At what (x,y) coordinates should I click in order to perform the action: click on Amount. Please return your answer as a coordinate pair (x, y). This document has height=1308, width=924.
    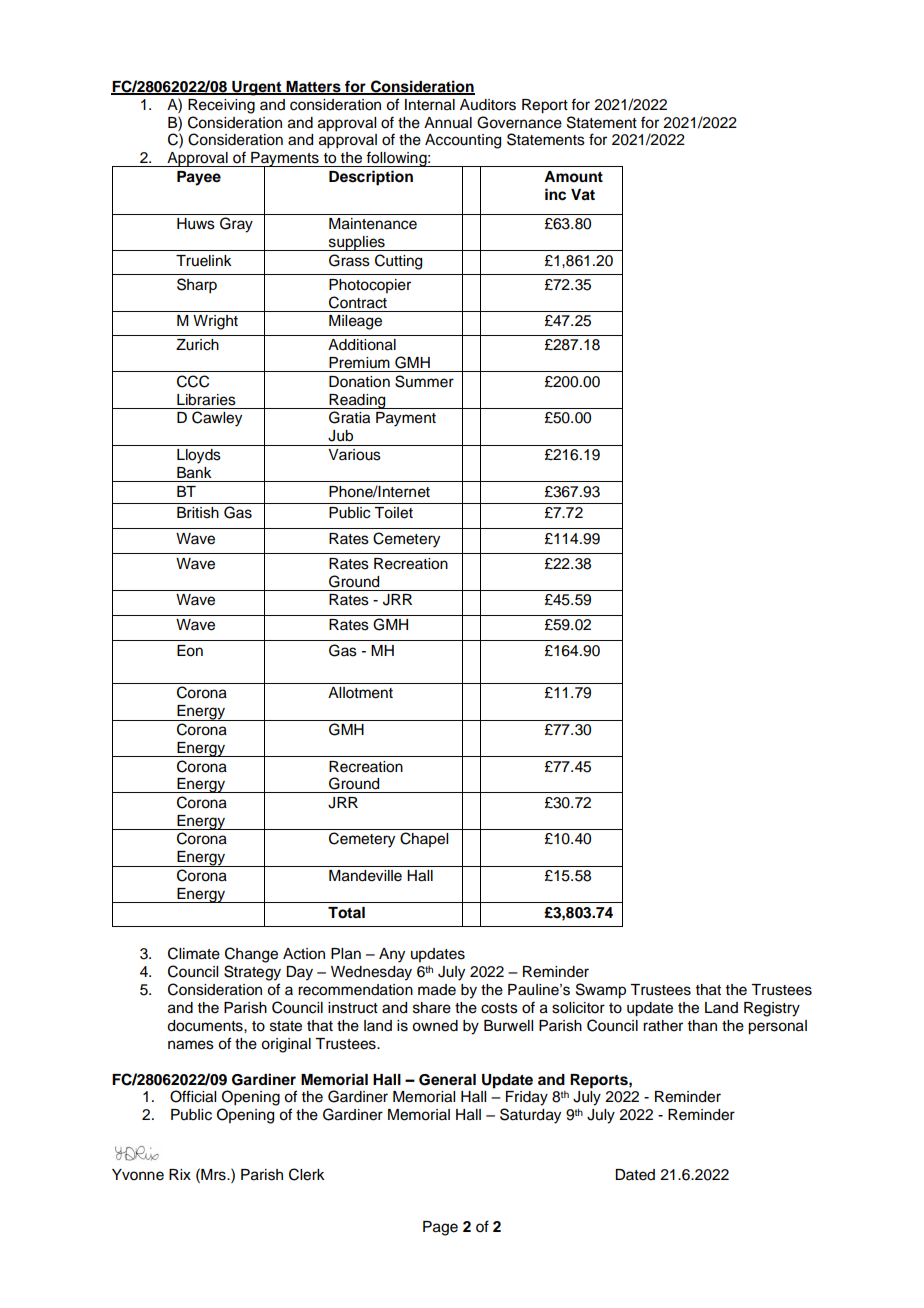
    Looking at the image, I should click on (573, 177).
